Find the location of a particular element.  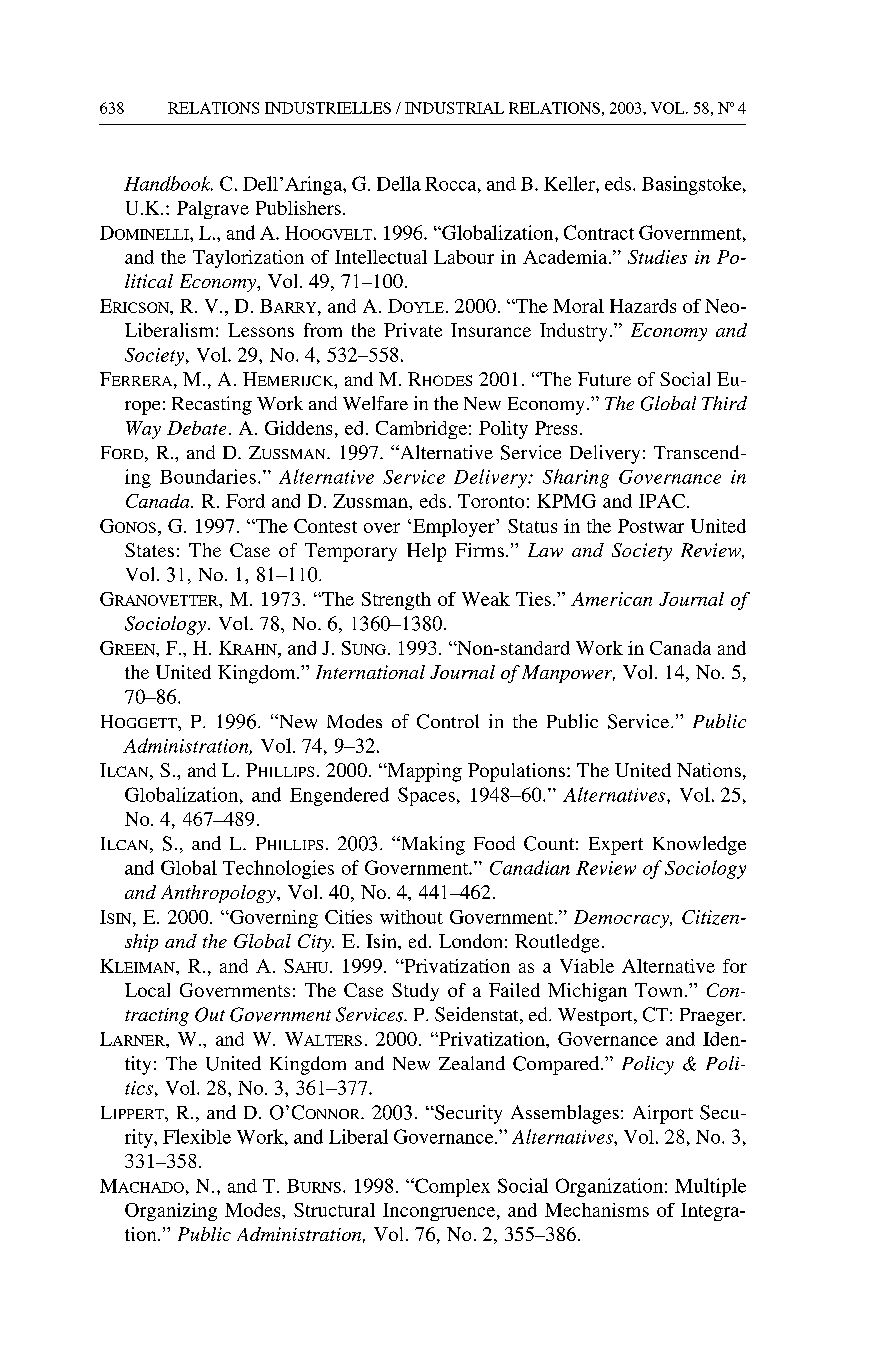

INDUSTRIAL is located at coordinates (454, 108).
